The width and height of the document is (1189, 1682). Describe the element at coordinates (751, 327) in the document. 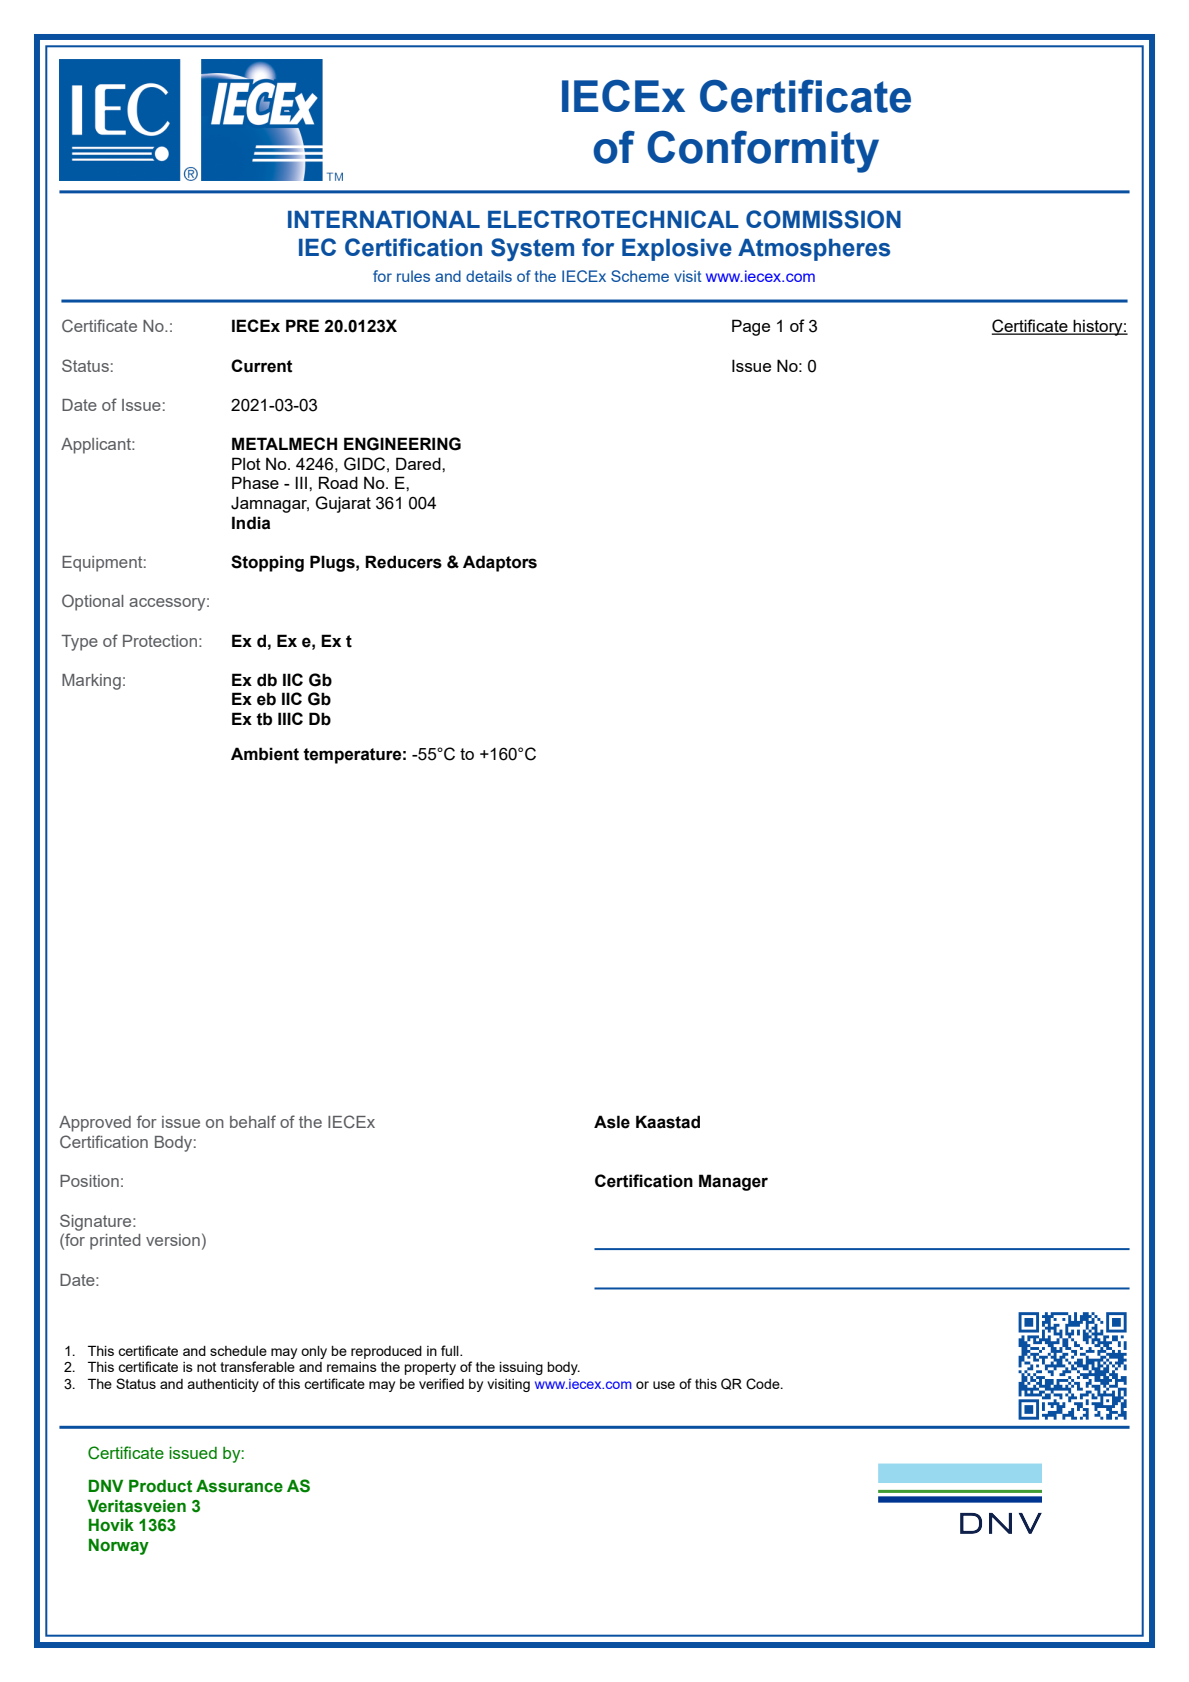

I see `Page` at that location.
